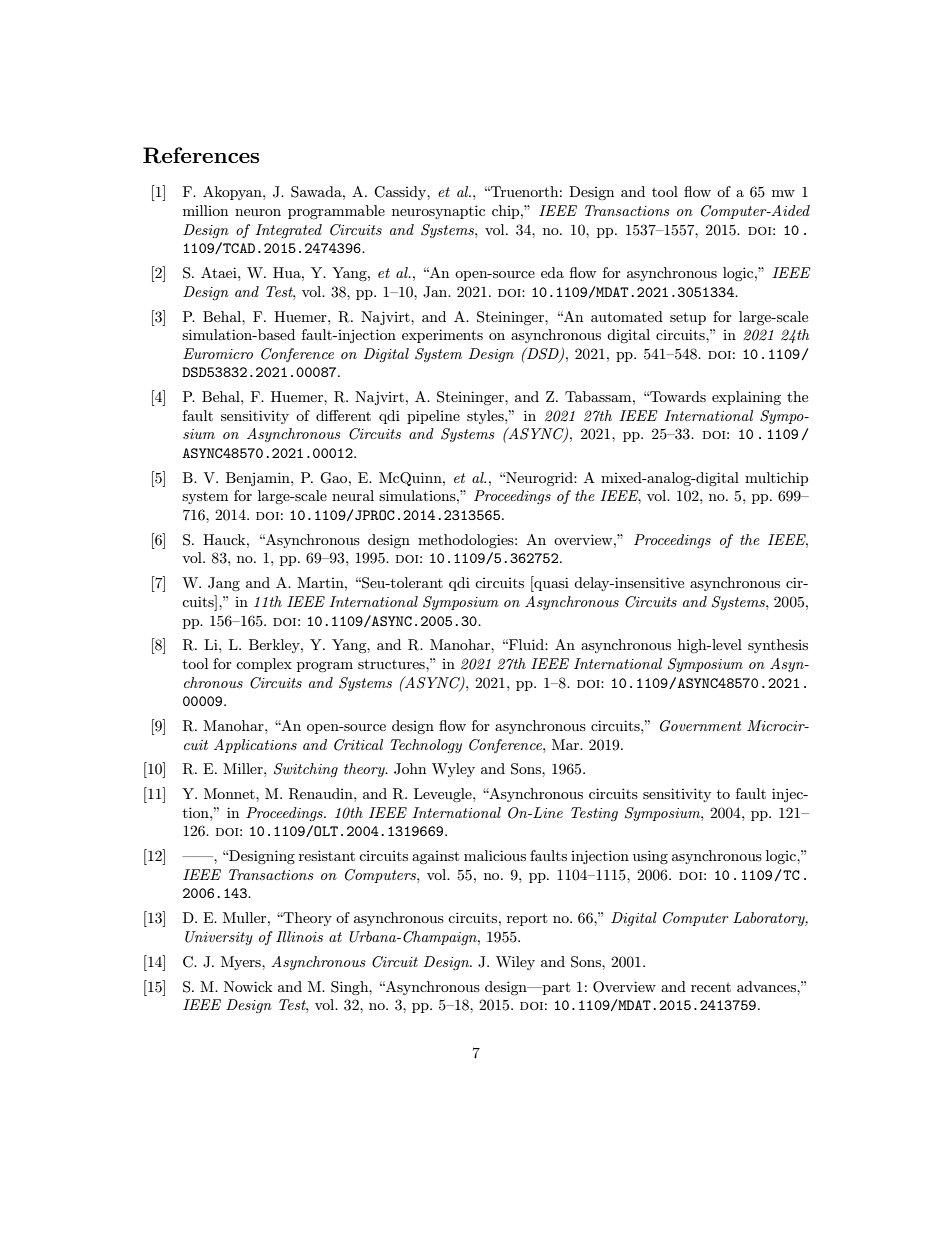  I want to click on setup, so click(688, 318).
